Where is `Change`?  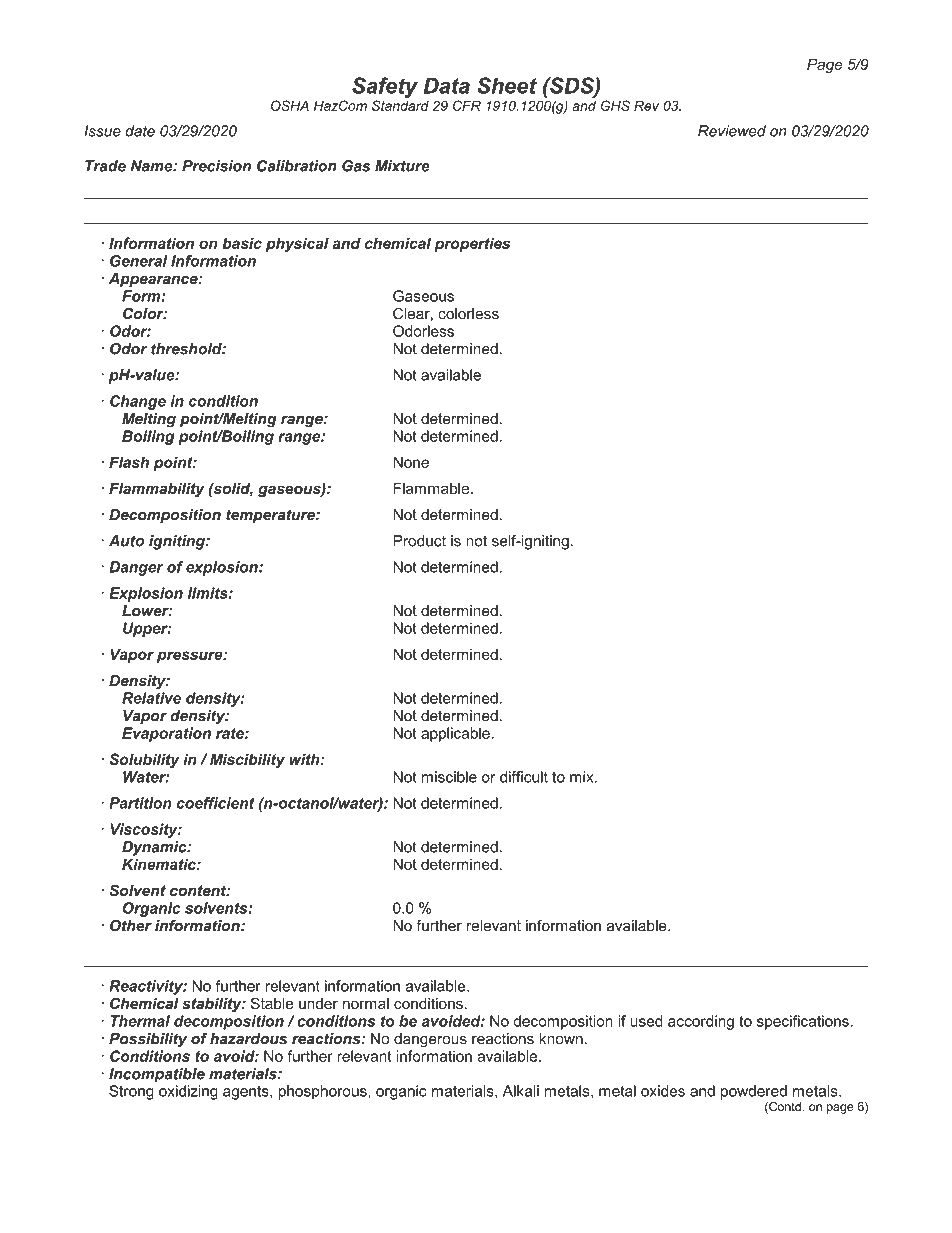
Change is located at coordinates (138, 402).
